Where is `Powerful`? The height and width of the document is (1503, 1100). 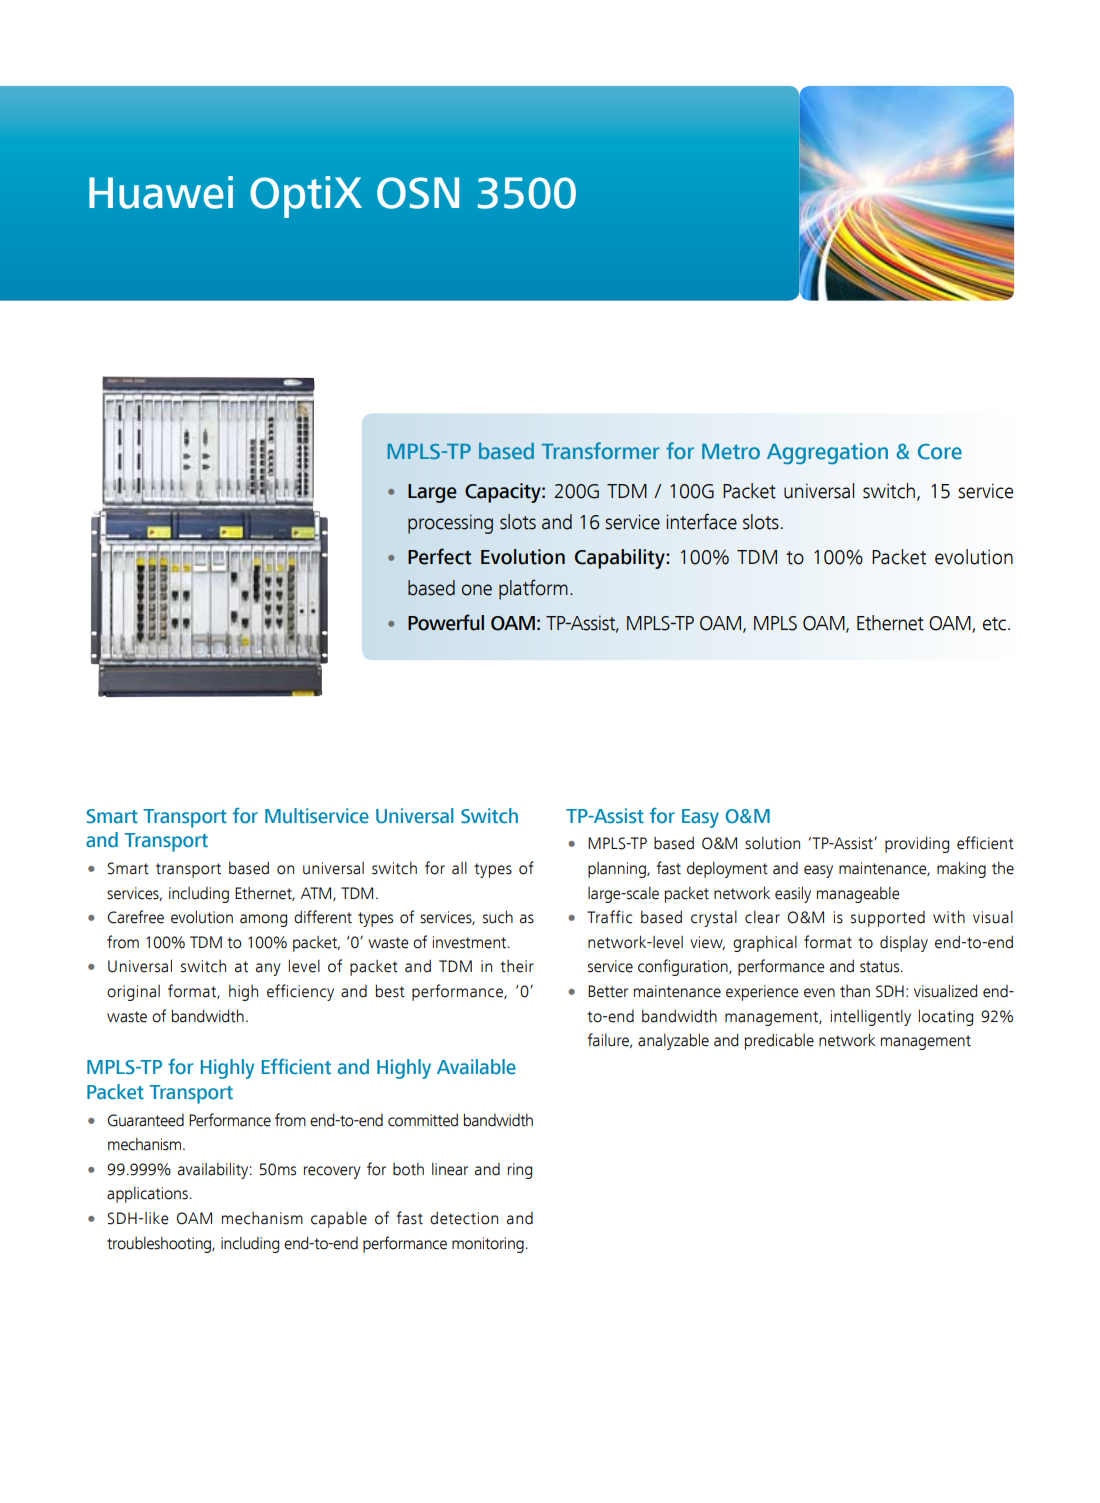 Powerful is located at coordinates (446, 622).
